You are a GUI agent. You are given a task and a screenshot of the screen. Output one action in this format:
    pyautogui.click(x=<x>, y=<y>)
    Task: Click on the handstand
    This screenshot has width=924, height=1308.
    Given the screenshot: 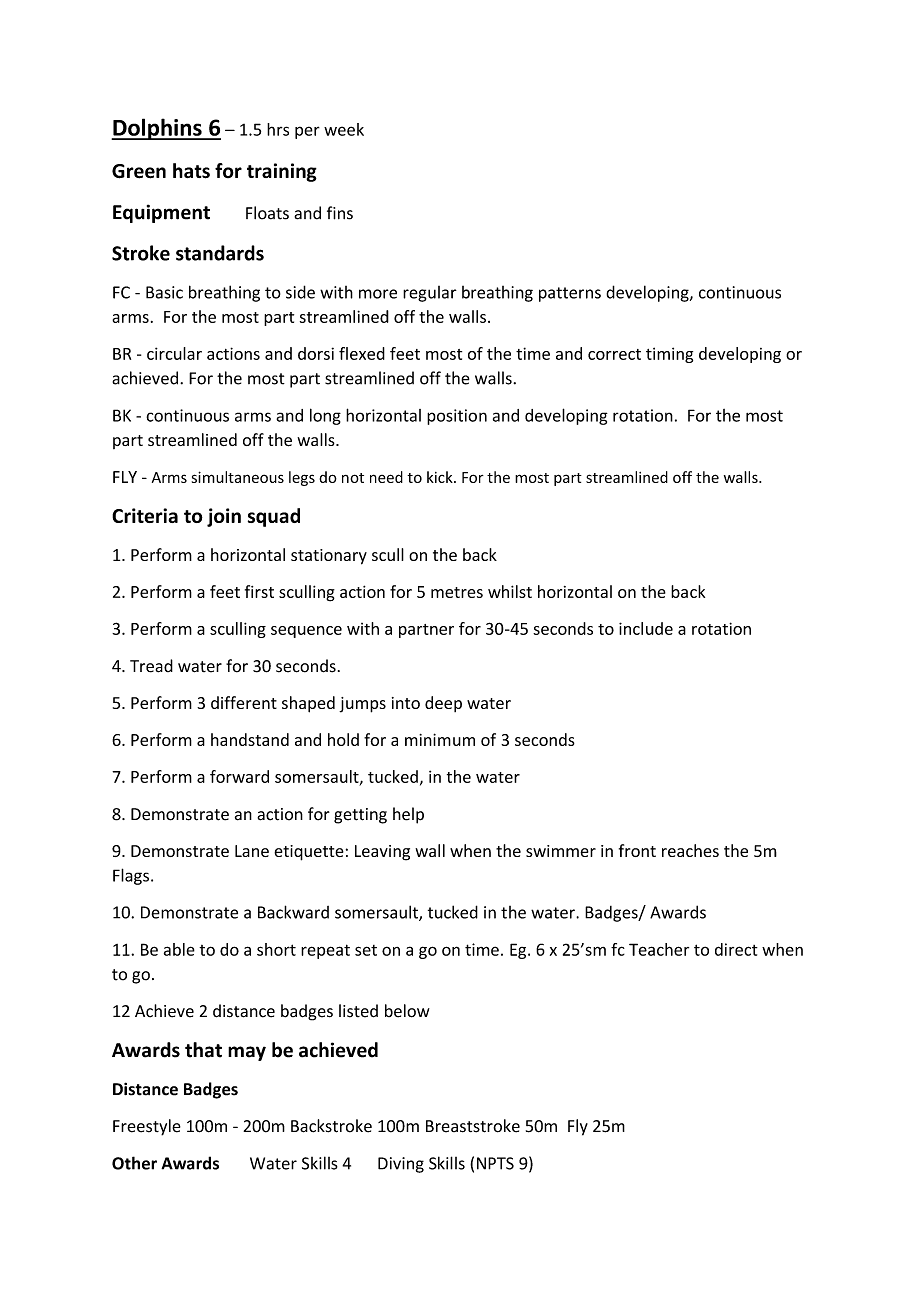 What is the action you would take?
    pyautogui.click(x=250, y=739)
